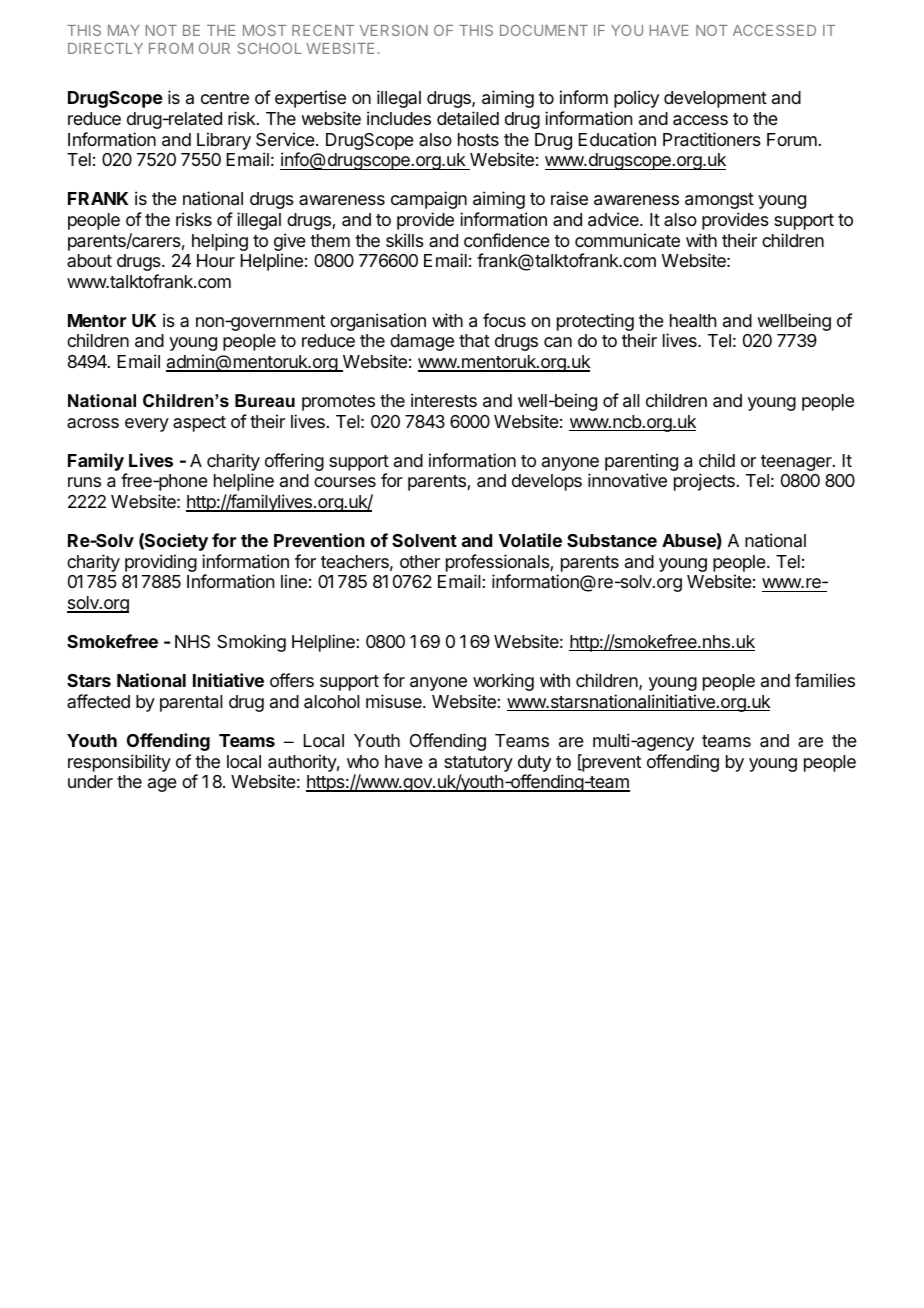 This screenshot has width=924, height=1308. Describe the element at coordinates (171, 48) in the screenshot. I see `FROM` at that location.
